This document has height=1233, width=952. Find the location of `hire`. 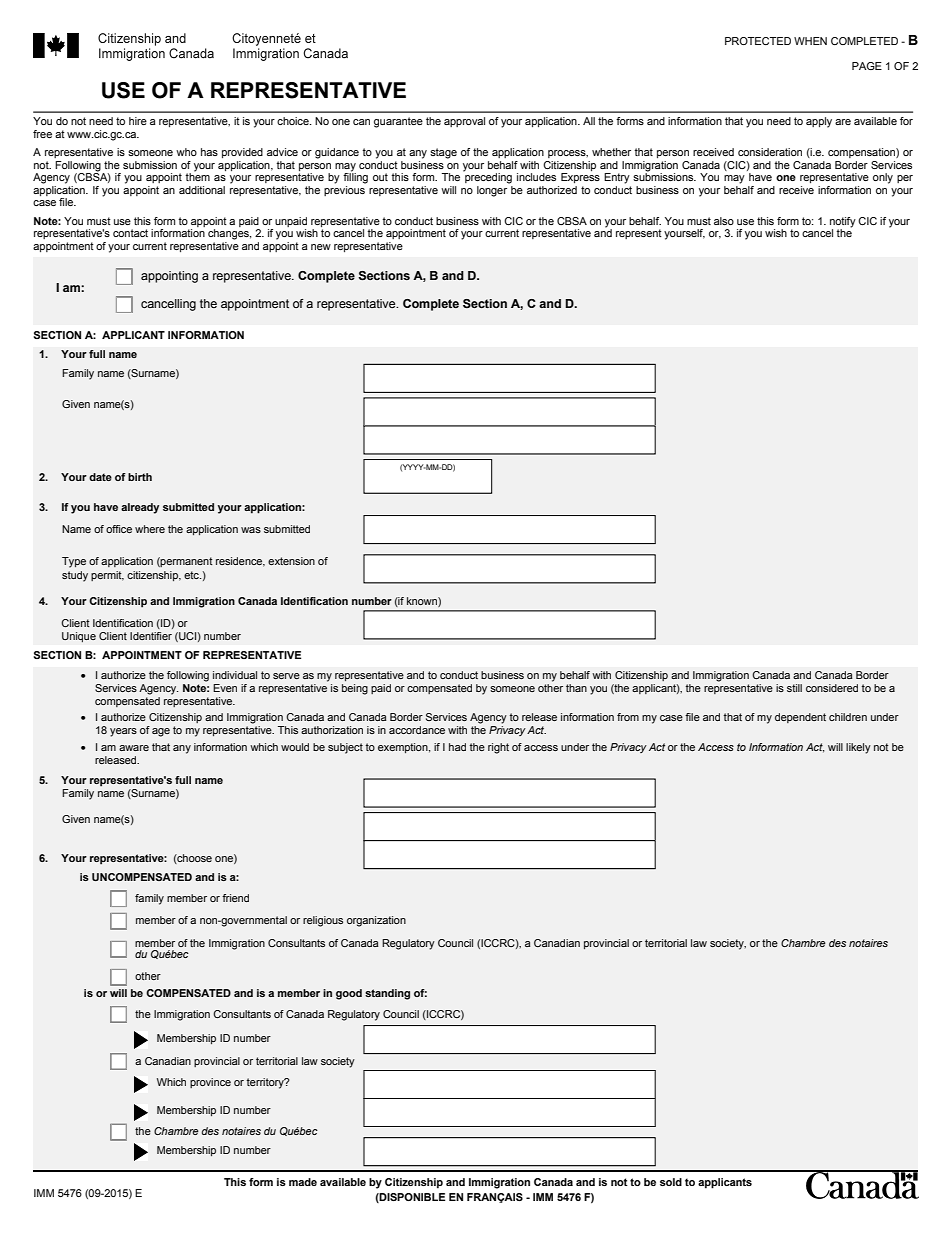

hire is located at coordinates (138, 121).
